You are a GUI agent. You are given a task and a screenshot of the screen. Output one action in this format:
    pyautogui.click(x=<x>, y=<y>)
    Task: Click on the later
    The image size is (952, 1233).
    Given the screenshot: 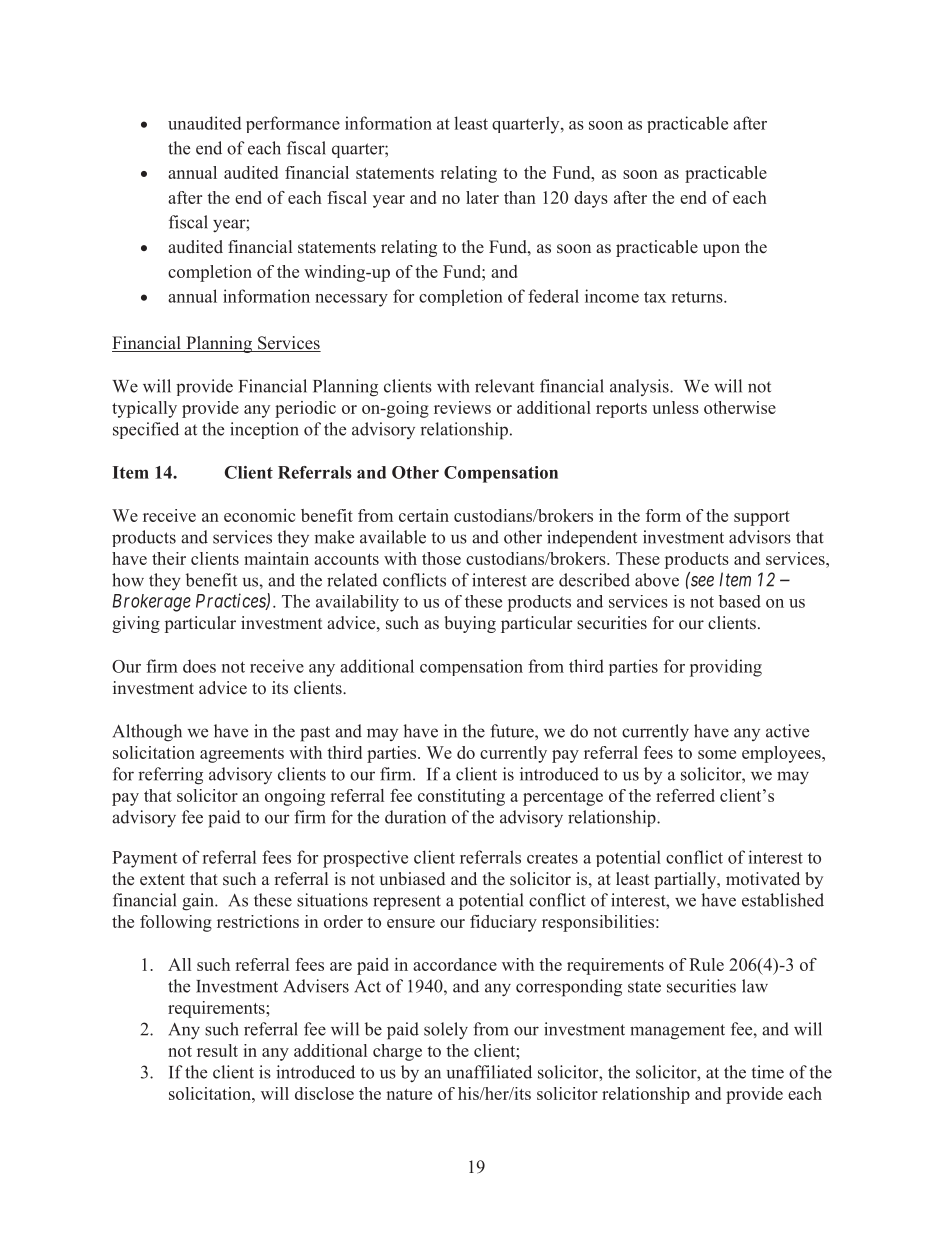 What is the action you would take?
    pyautogui.click(x=482, y=197)
